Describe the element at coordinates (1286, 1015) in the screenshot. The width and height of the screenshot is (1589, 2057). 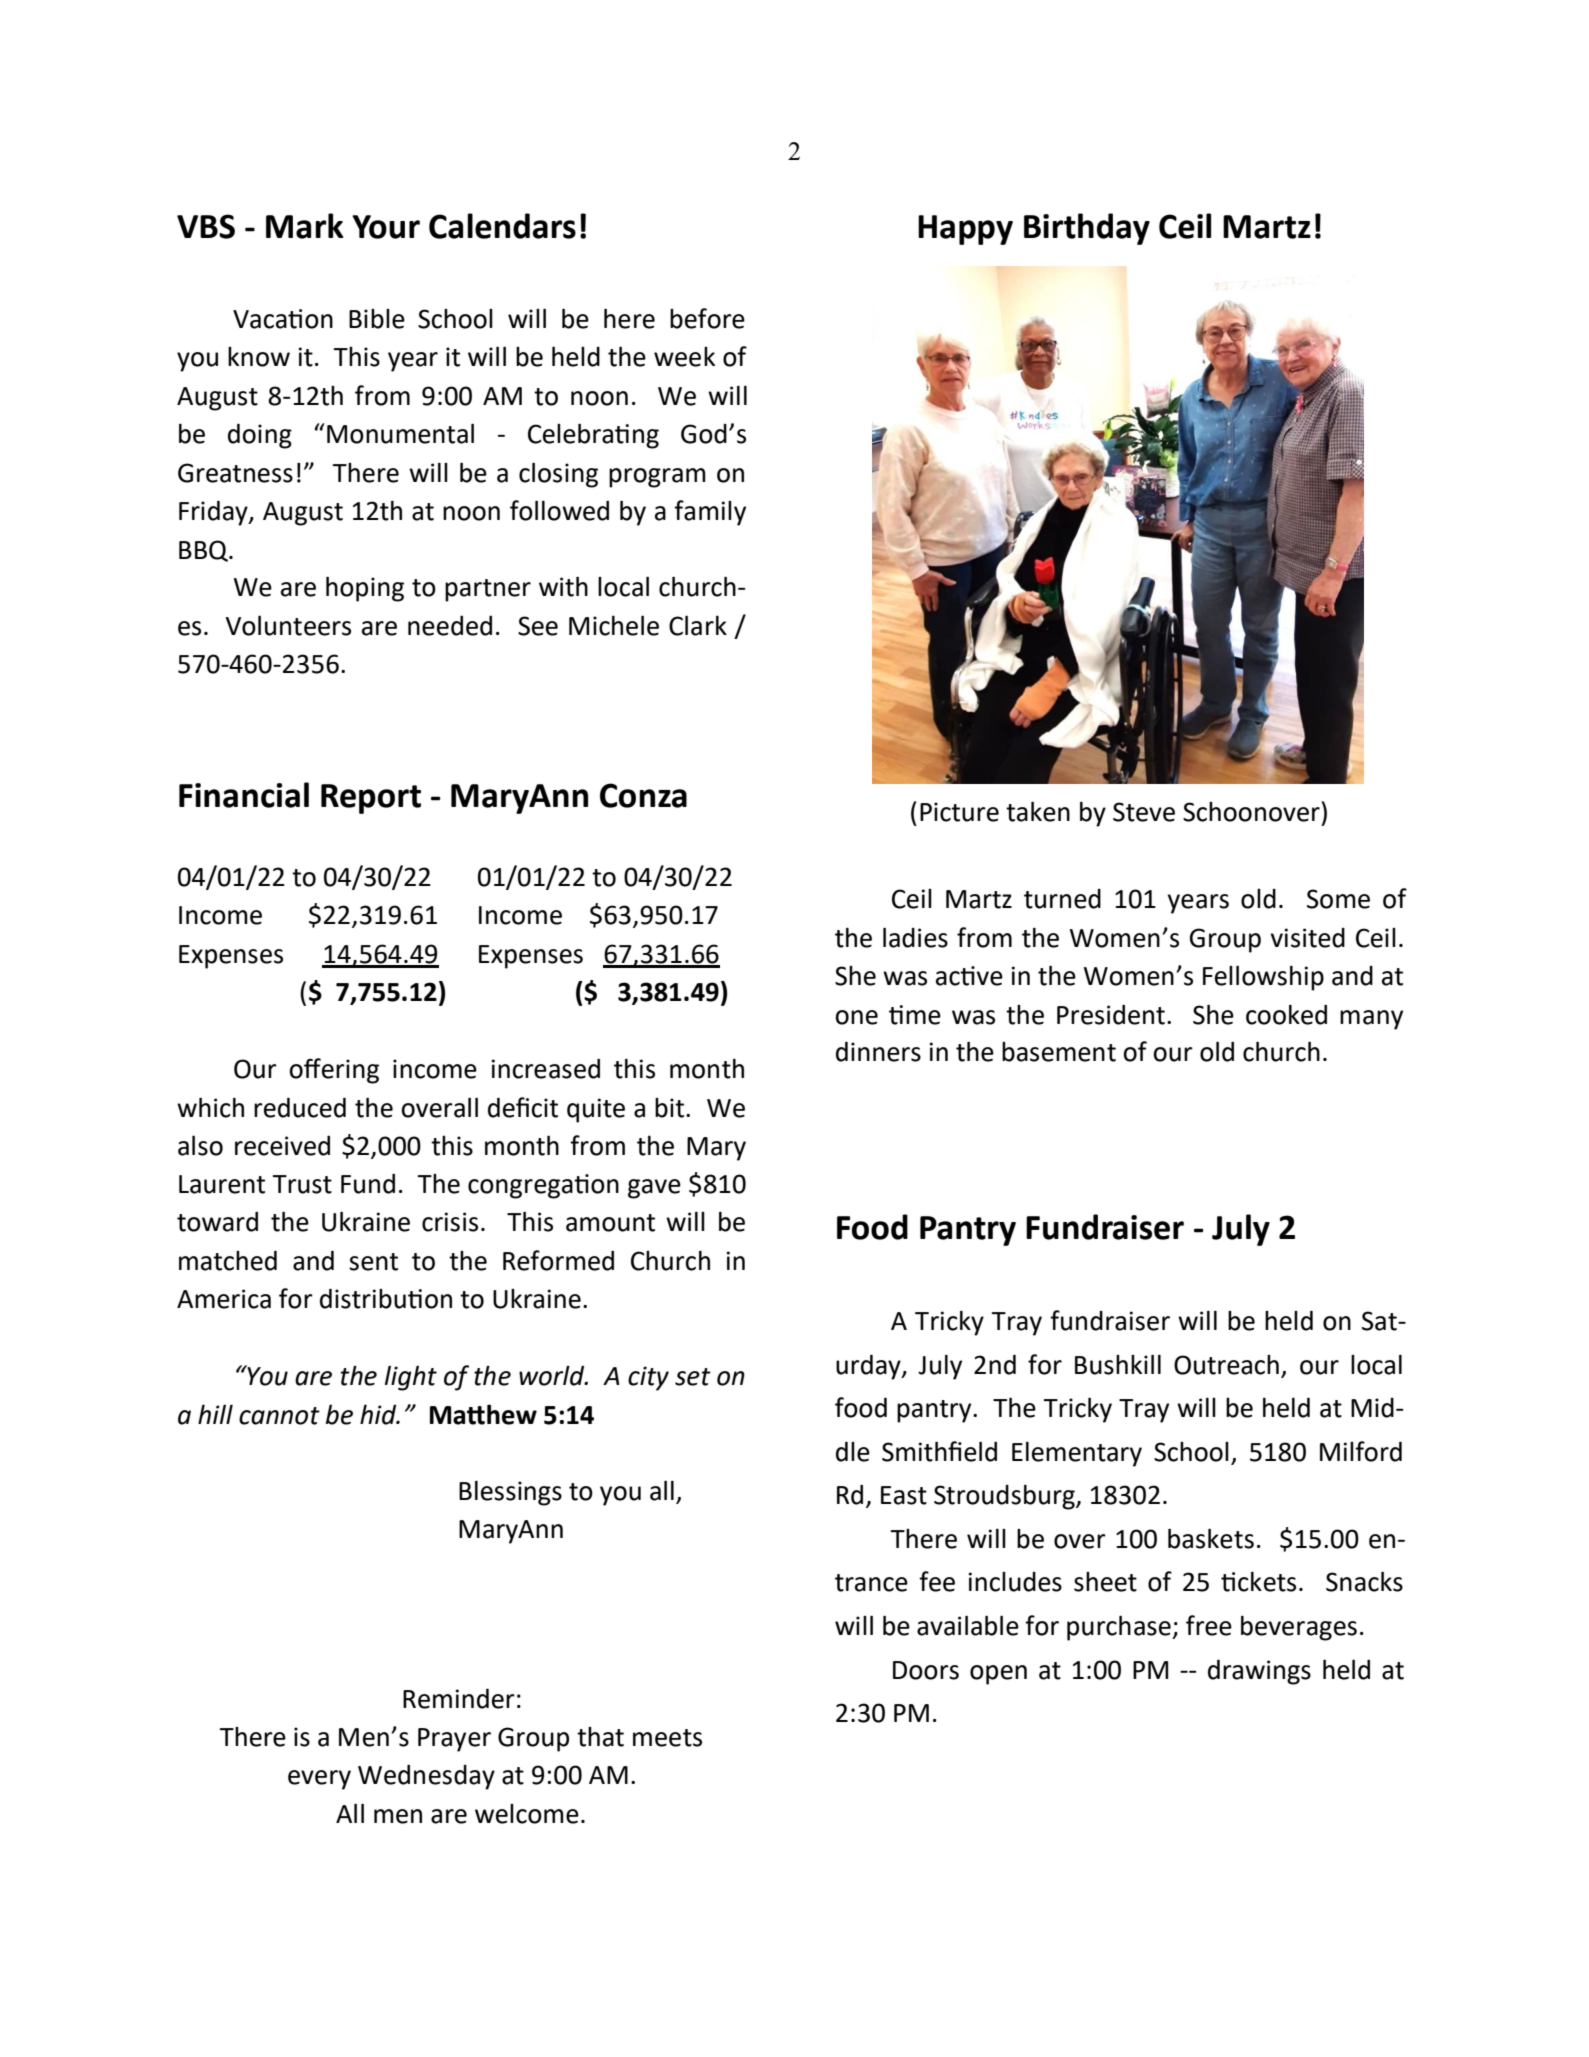
I see `cooked` at that location.
